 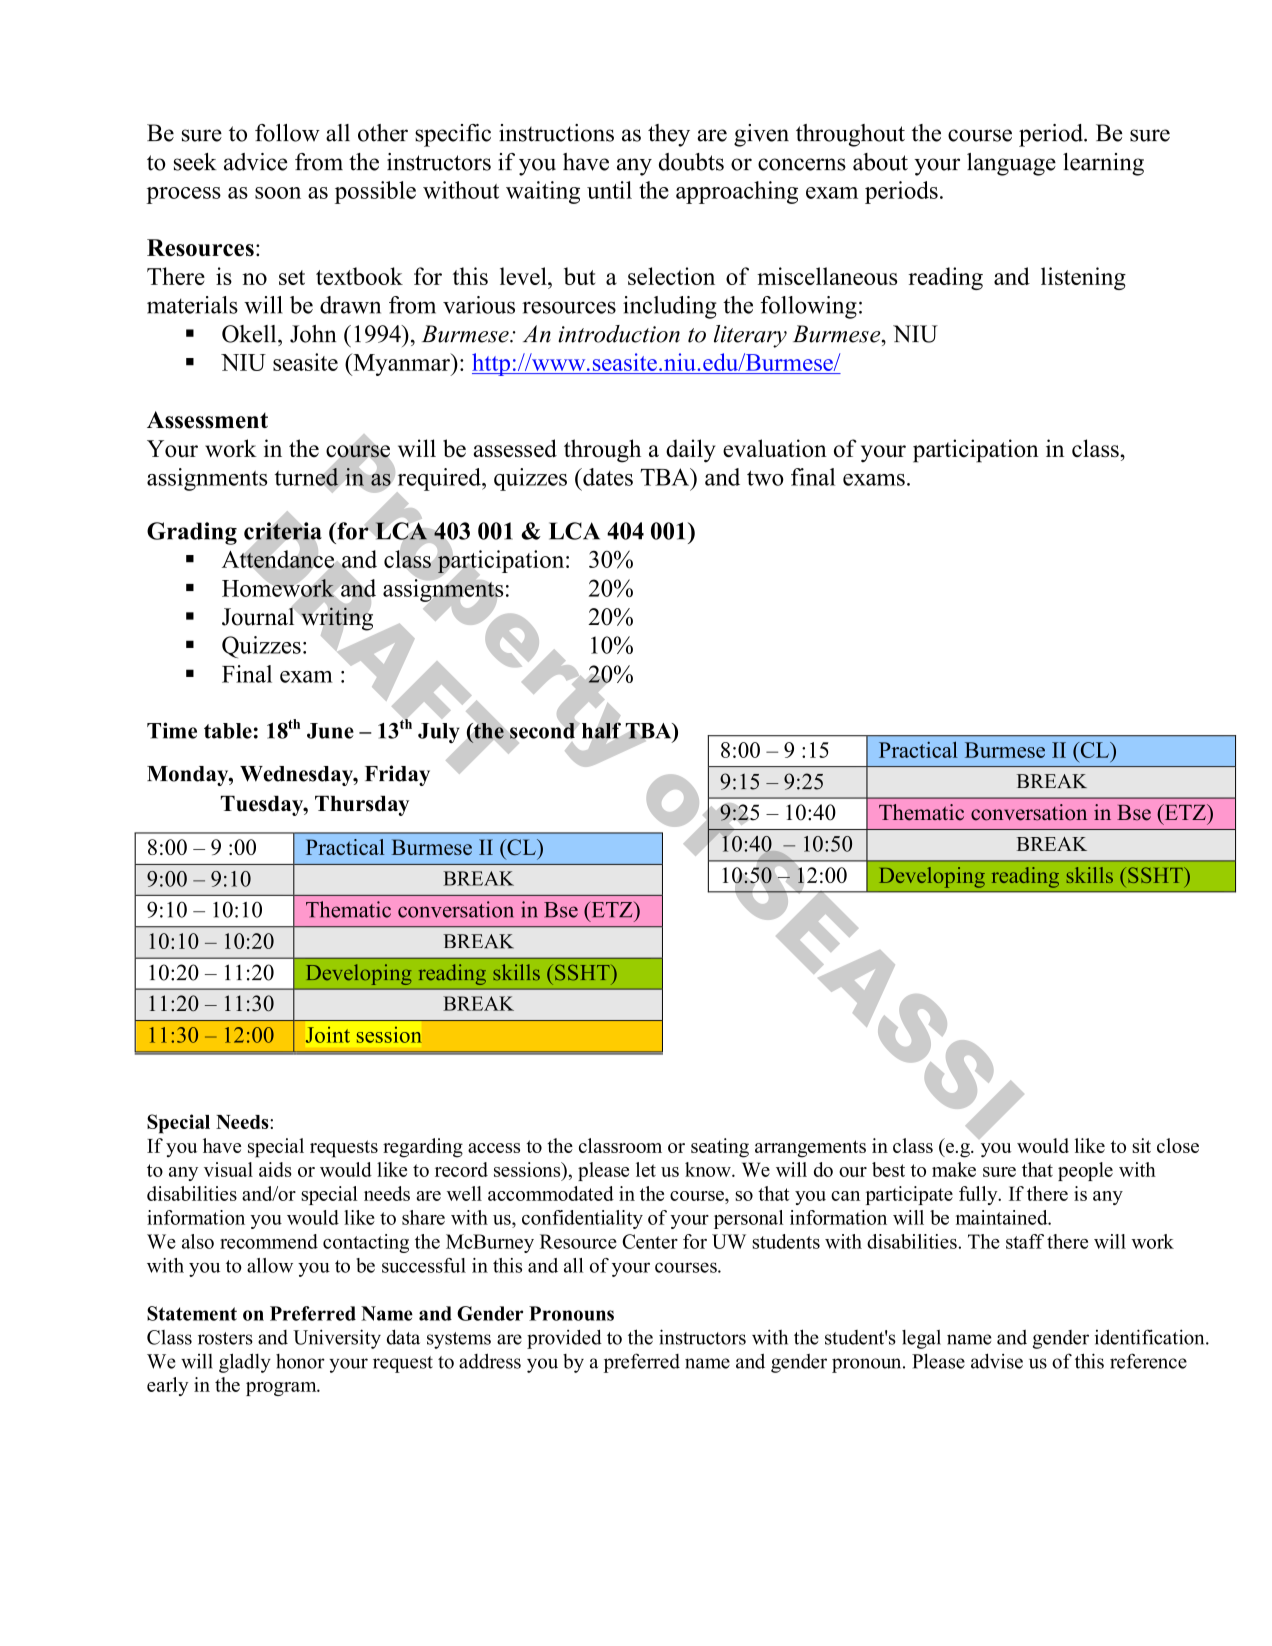 What do you see at coordinates (691, 451) in the screenshot?
I see `daily` at bounding box center [691, 451].
